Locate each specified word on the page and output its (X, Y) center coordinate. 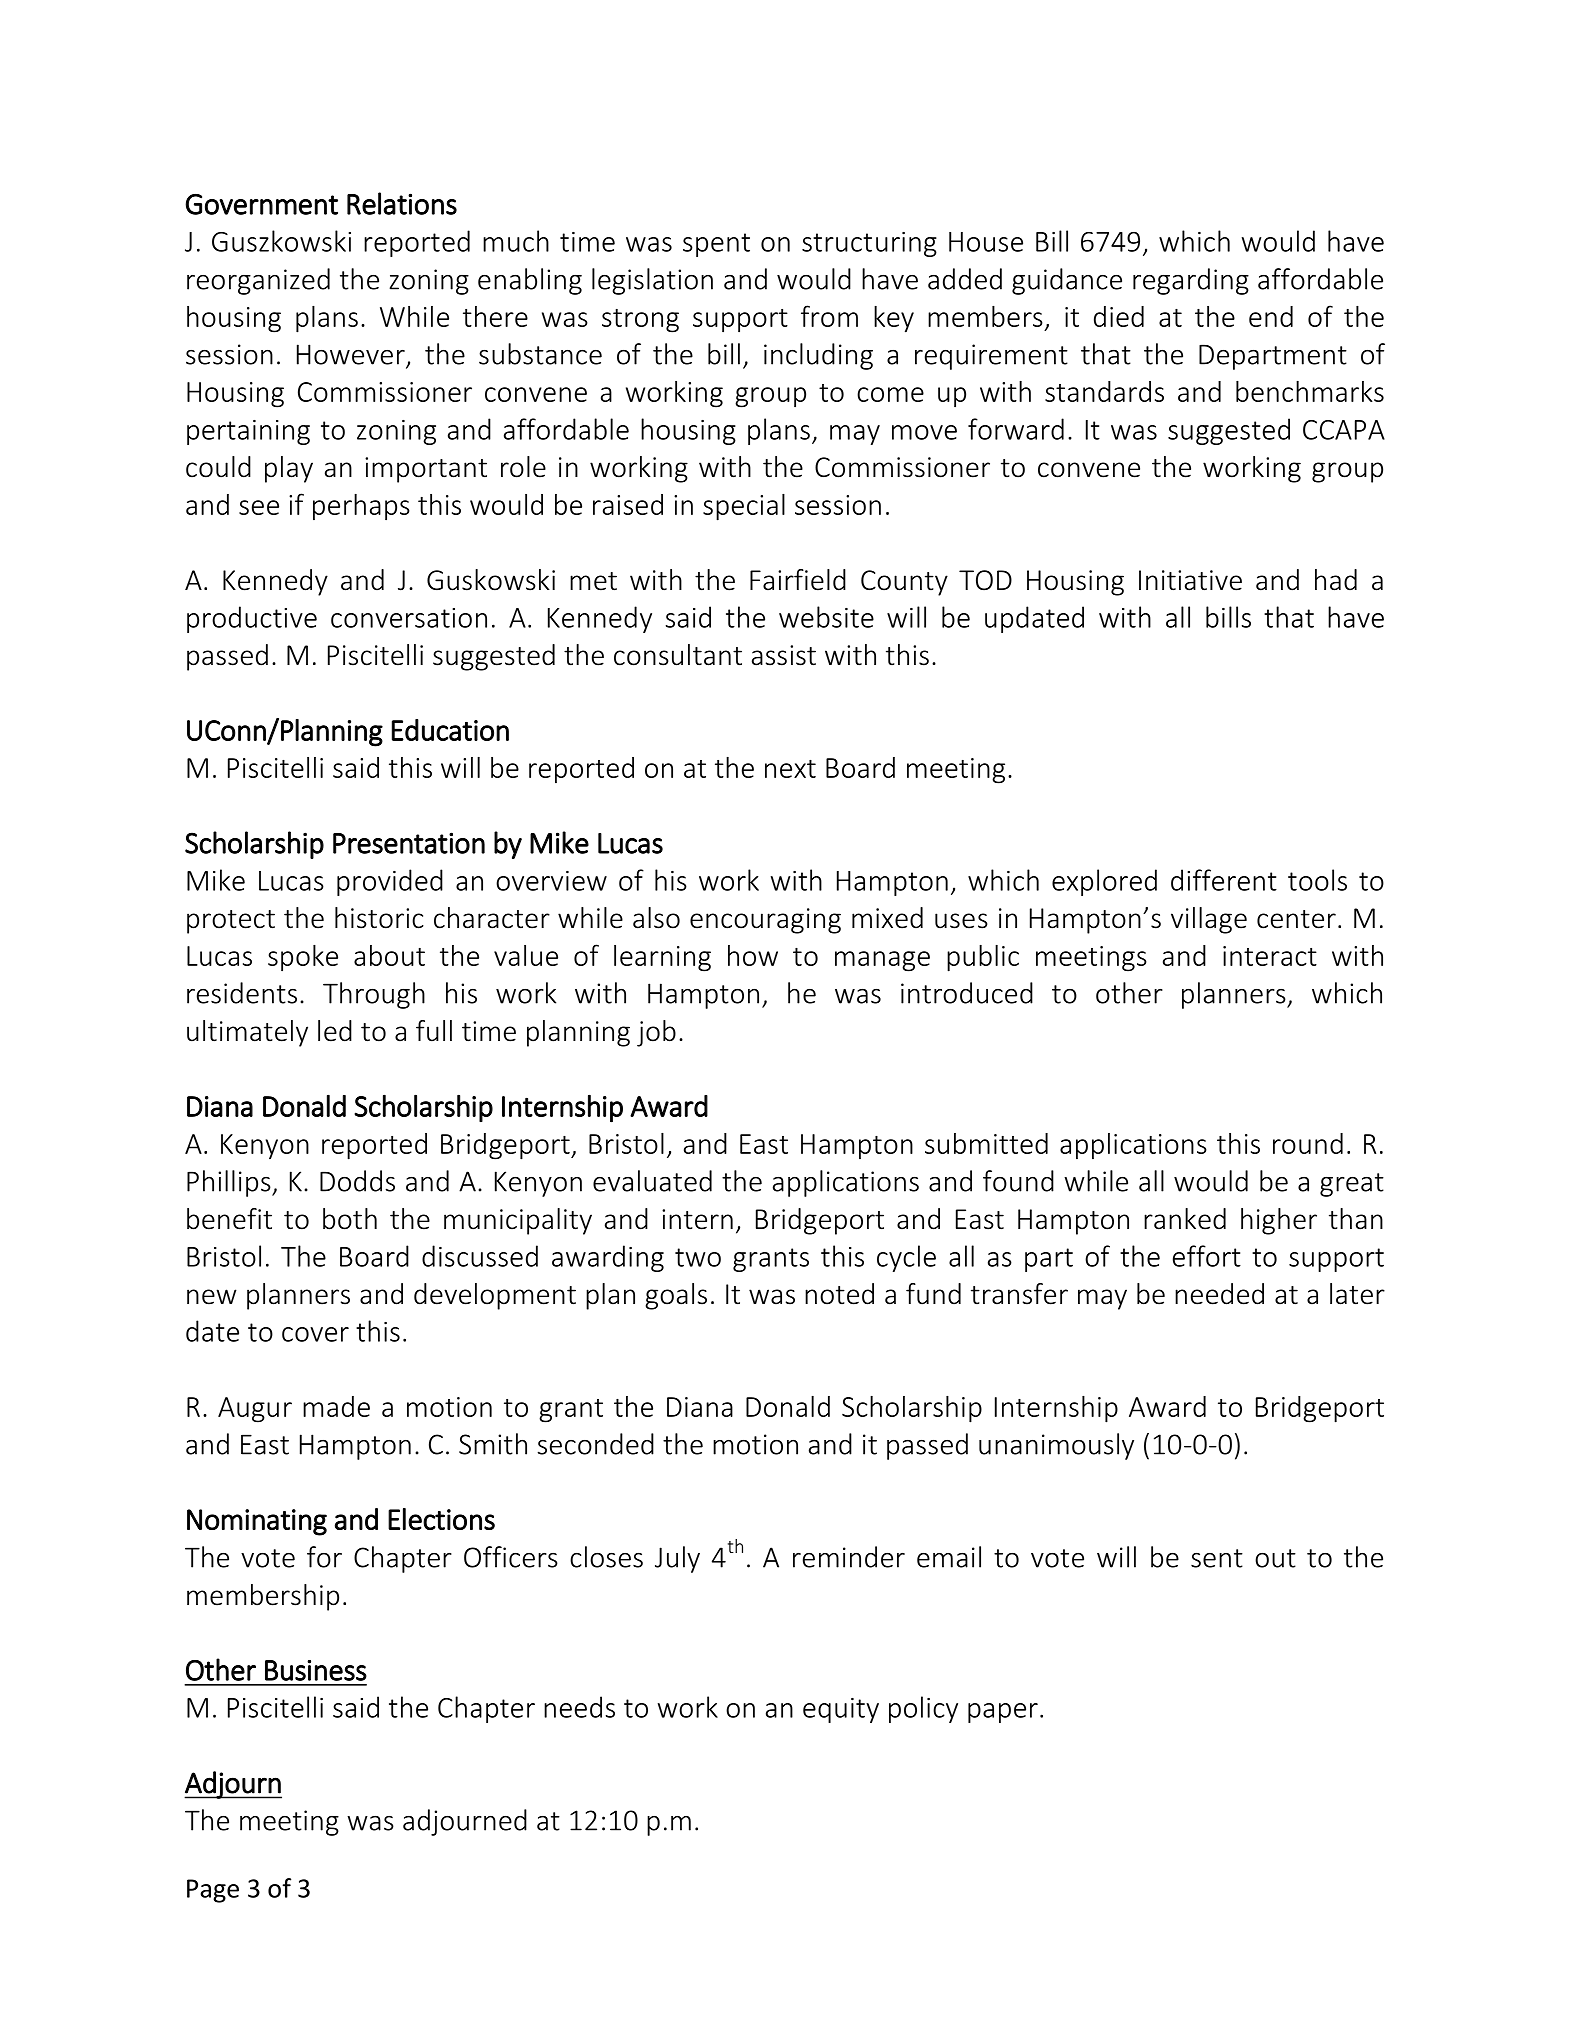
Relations (402, 203)
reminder (849, 1557)
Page (213, 1891)
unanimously (1056, 1446)
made (336, 1406)
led (335, 1031)
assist (784, 655)
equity (841, 1710)
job (656, 1033)
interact (1270, 956)
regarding (1191, 281)
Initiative (1190, 580)
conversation (409, 618)
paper (1003, 1713)
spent (716, 245)
